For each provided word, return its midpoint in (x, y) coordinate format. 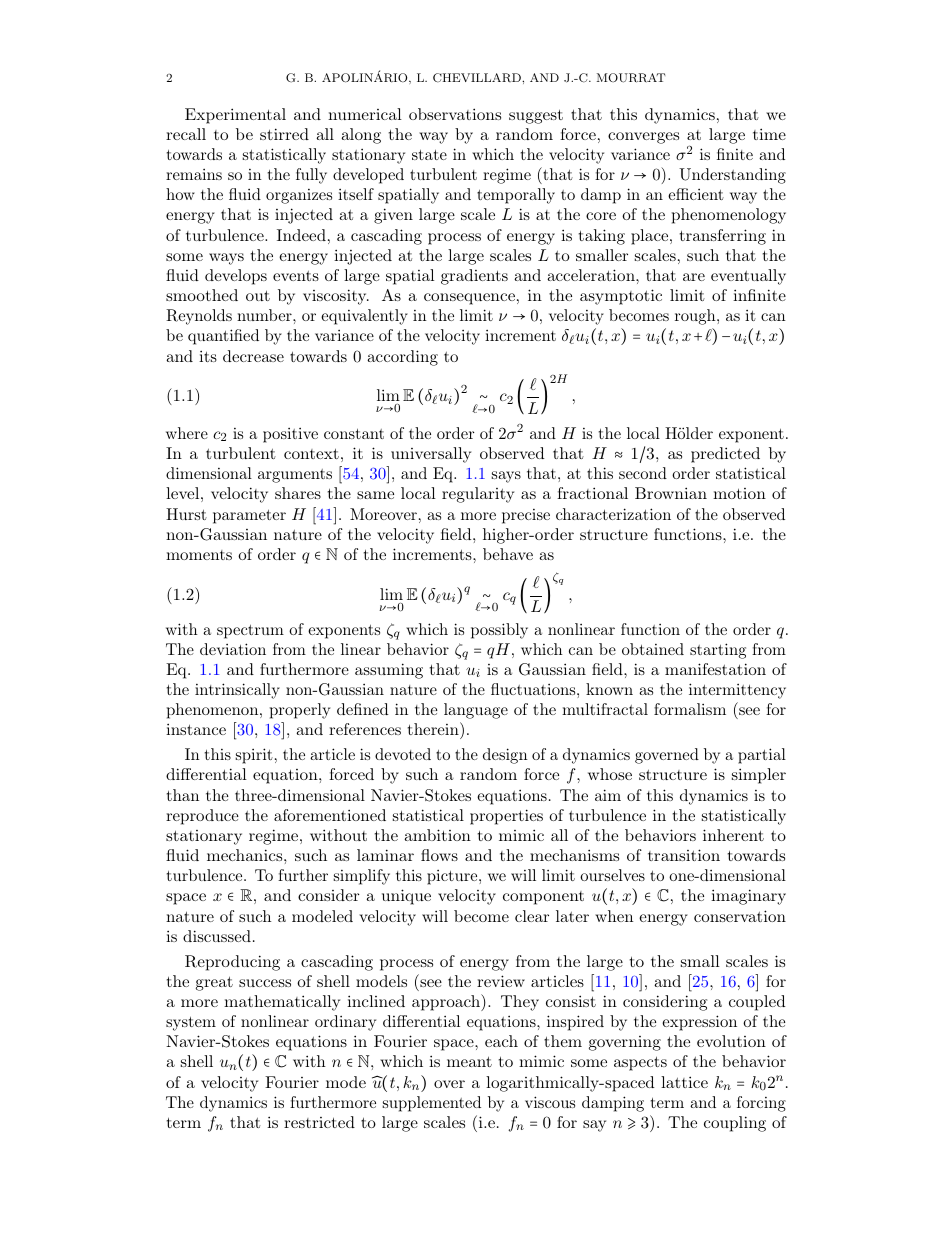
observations (455, 114)
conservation (740, 916)
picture (452, 877)
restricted (319, 1122)
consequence (469, 299)
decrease (253, 356)
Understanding (732, 176)
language (476, 711)
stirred (284, 134)
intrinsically (237, 691)
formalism (690, 709)
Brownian (671, 493)
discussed (217, 936)
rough (696, 317)
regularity (478, 495)
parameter (249, 516)
